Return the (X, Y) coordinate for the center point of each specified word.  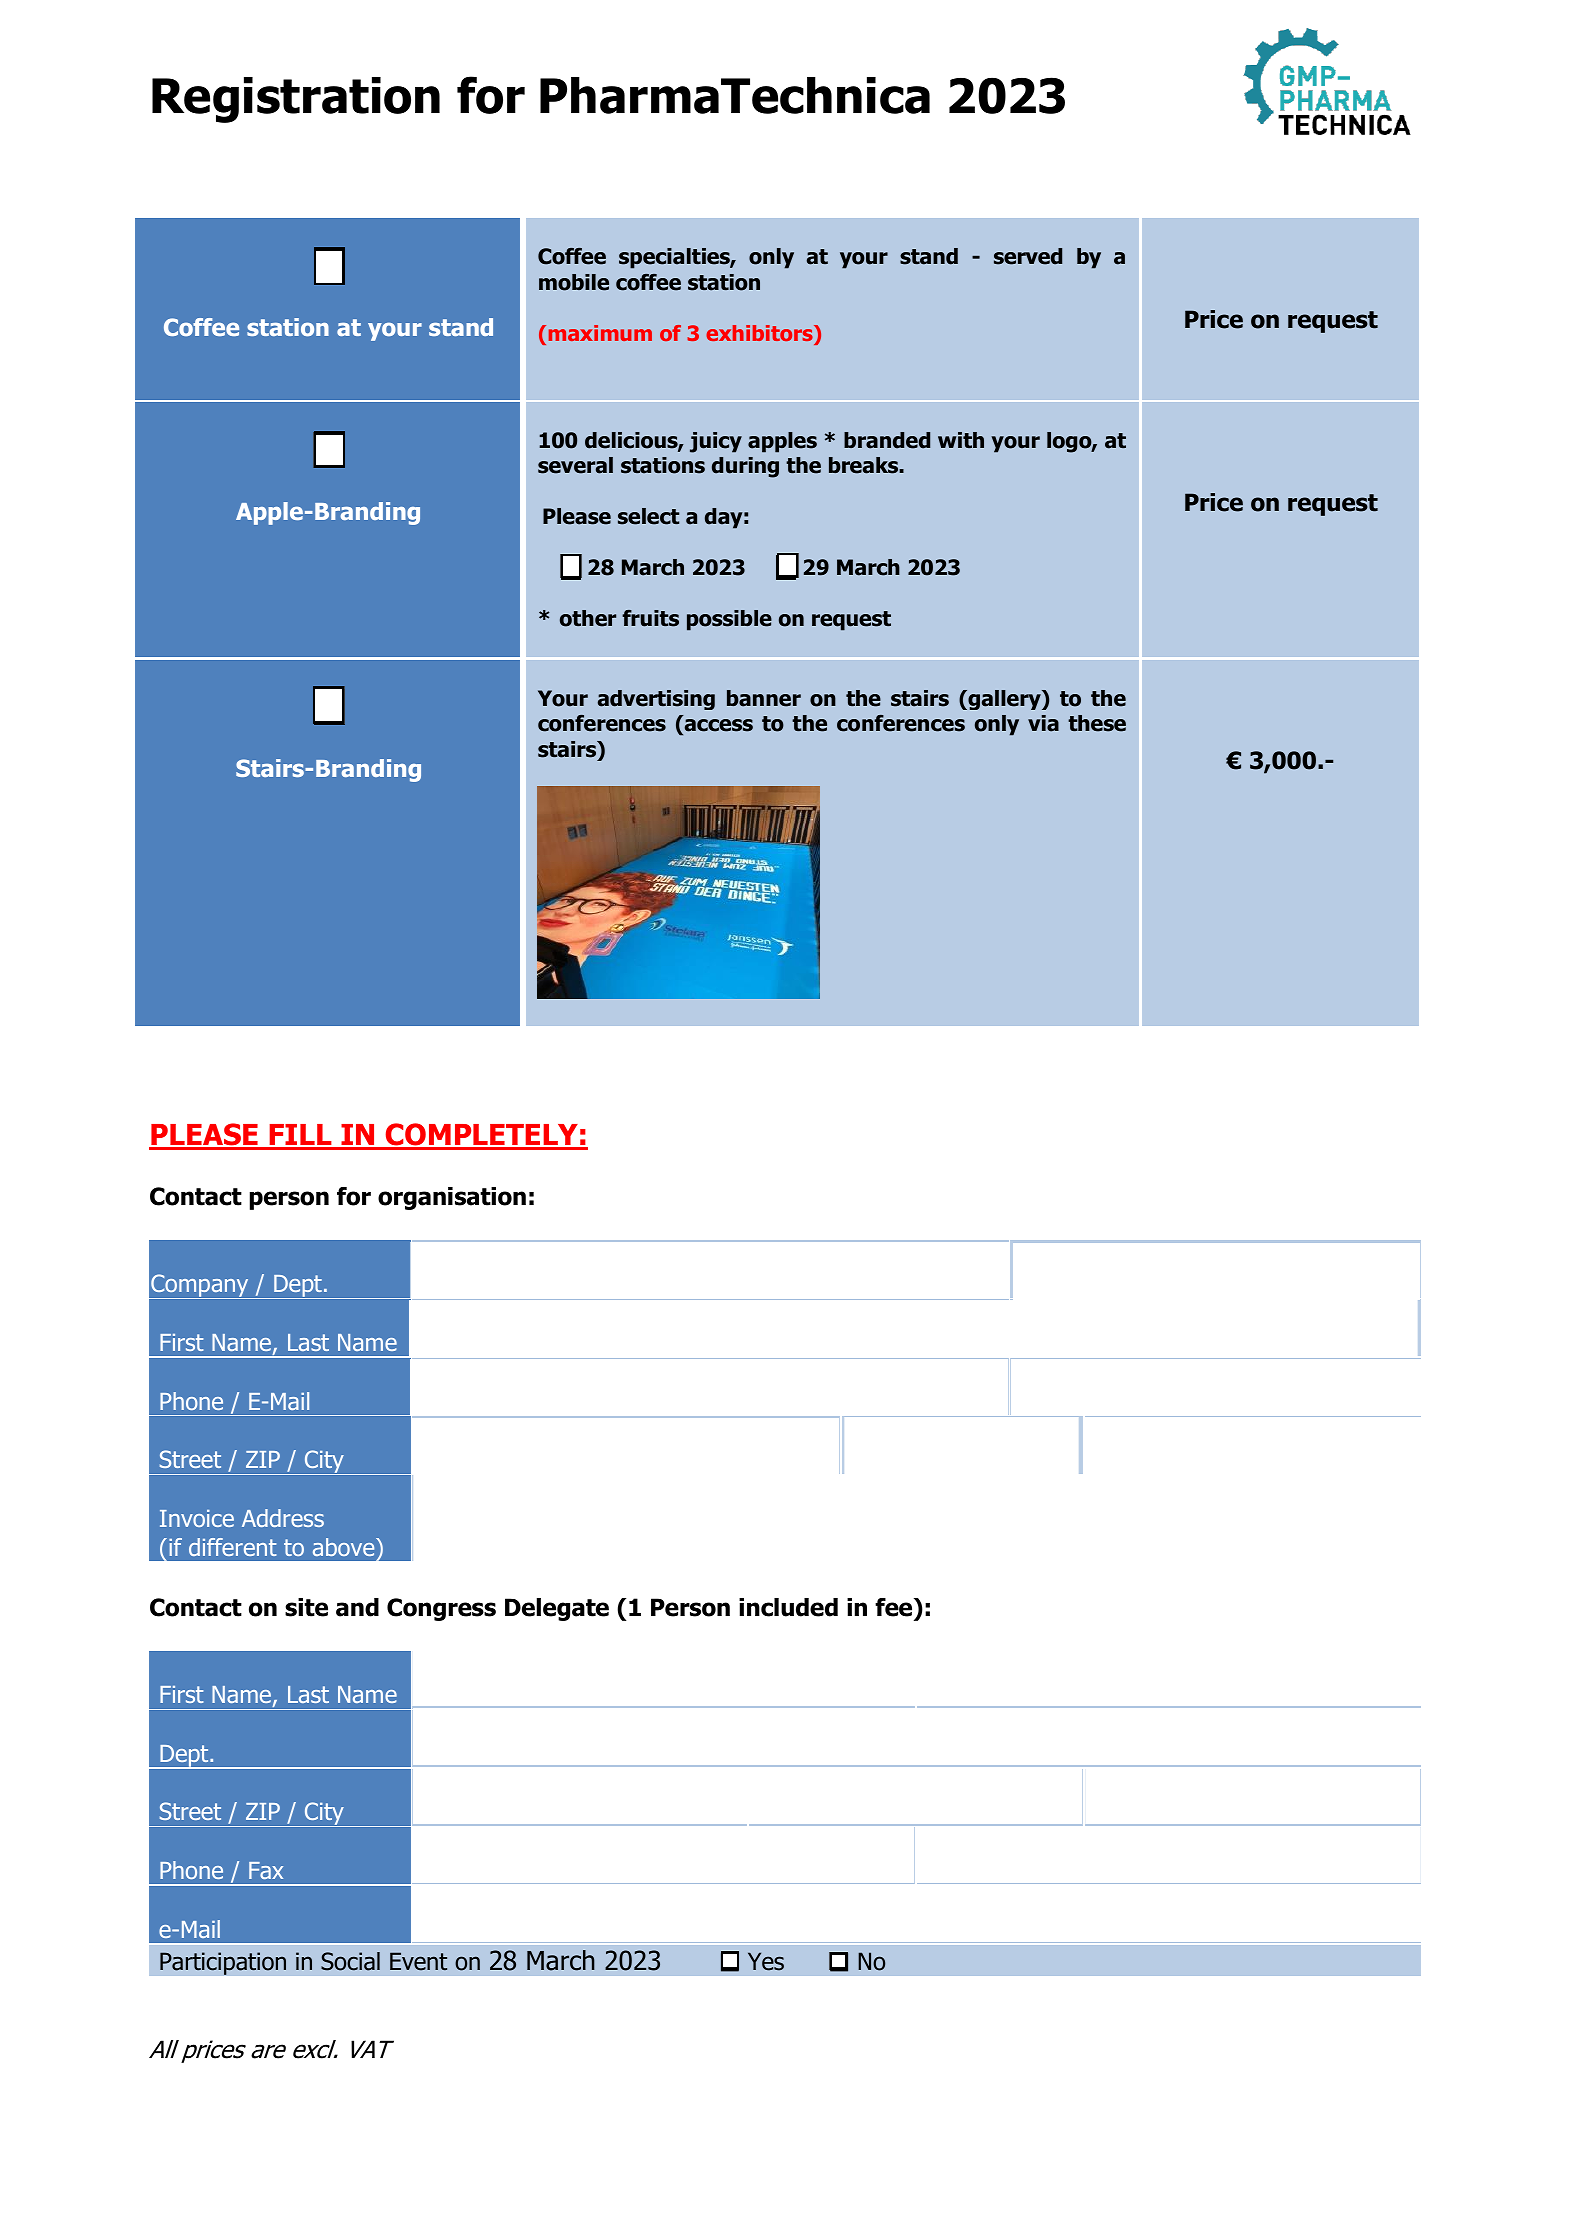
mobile (574, 282)
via (1043, 723)
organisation (452, 1198)
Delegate (557, 1609)
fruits (650, 618)
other (588, 618)
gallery (1004, 700)
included (788, 1607)
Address (283, 1518)
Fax (266, 1870)
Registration (296, 100)
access (719, 725)
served (1028, 256)
